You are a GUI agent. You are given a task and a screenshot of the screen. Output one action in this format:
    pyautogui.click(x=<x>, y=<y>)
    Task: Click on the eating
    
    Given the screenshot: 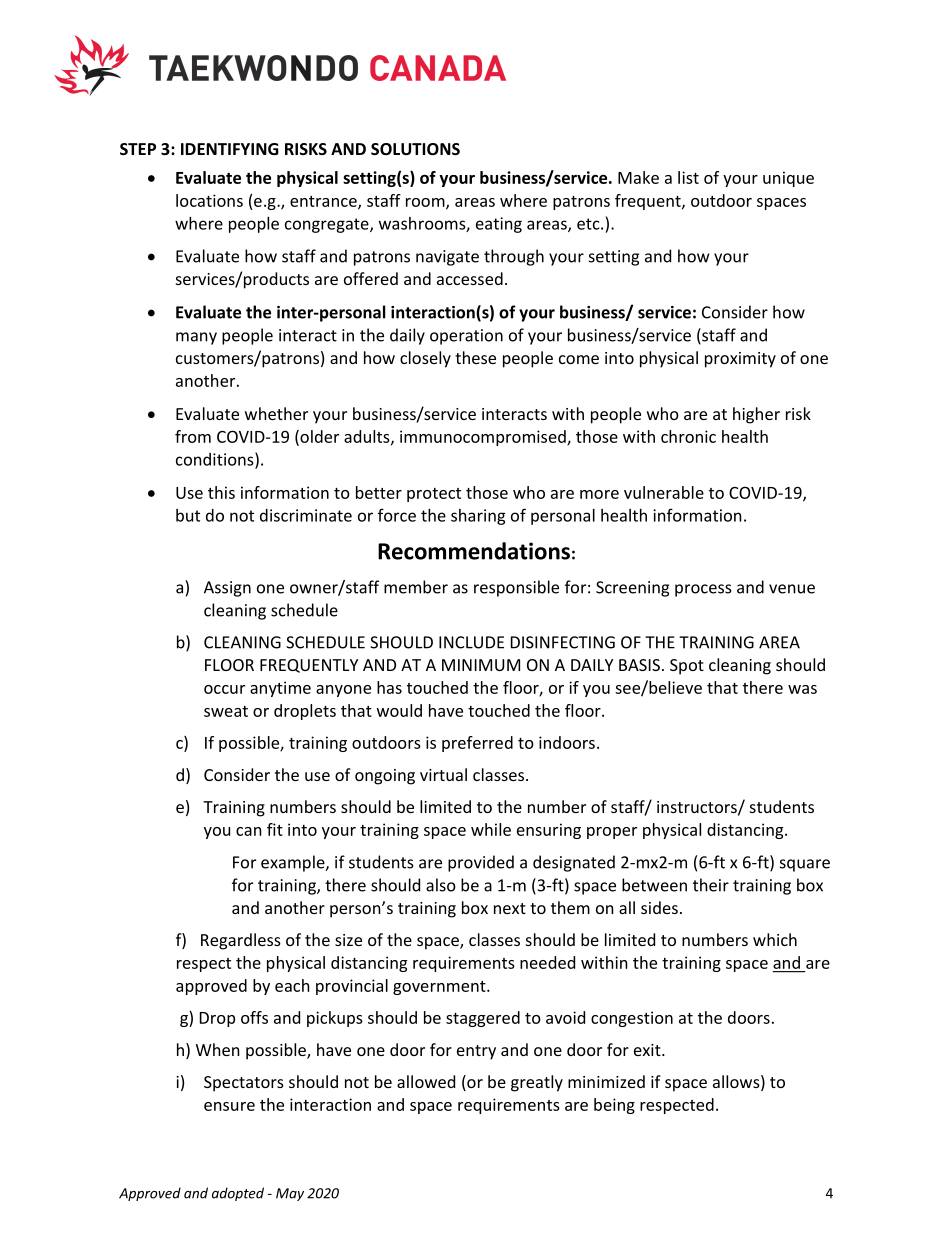 What is the action you would take?
    pyautogui.click(x=499, y=225)
